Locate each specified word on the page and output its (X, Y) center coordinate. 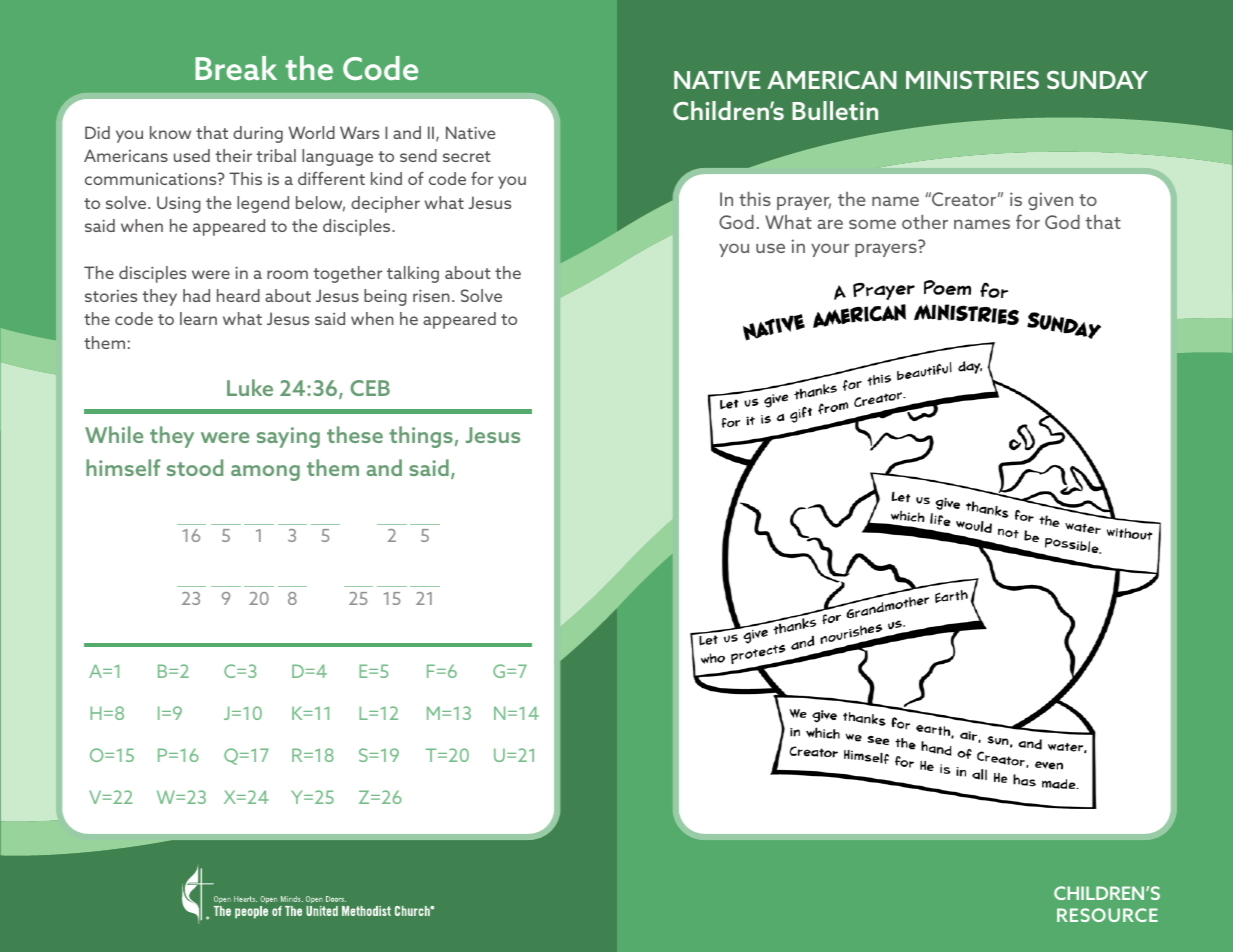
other (925, 222)
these (355, 434)
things (421, 437)
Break (236, 68)
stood (195, 467)
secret (467, 156)
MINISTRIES (972, 80)
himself (123, 467)
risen (431, 295)
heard (238, 295)
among (265, 473)
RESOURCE (1107, 915)
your (830, 250)
